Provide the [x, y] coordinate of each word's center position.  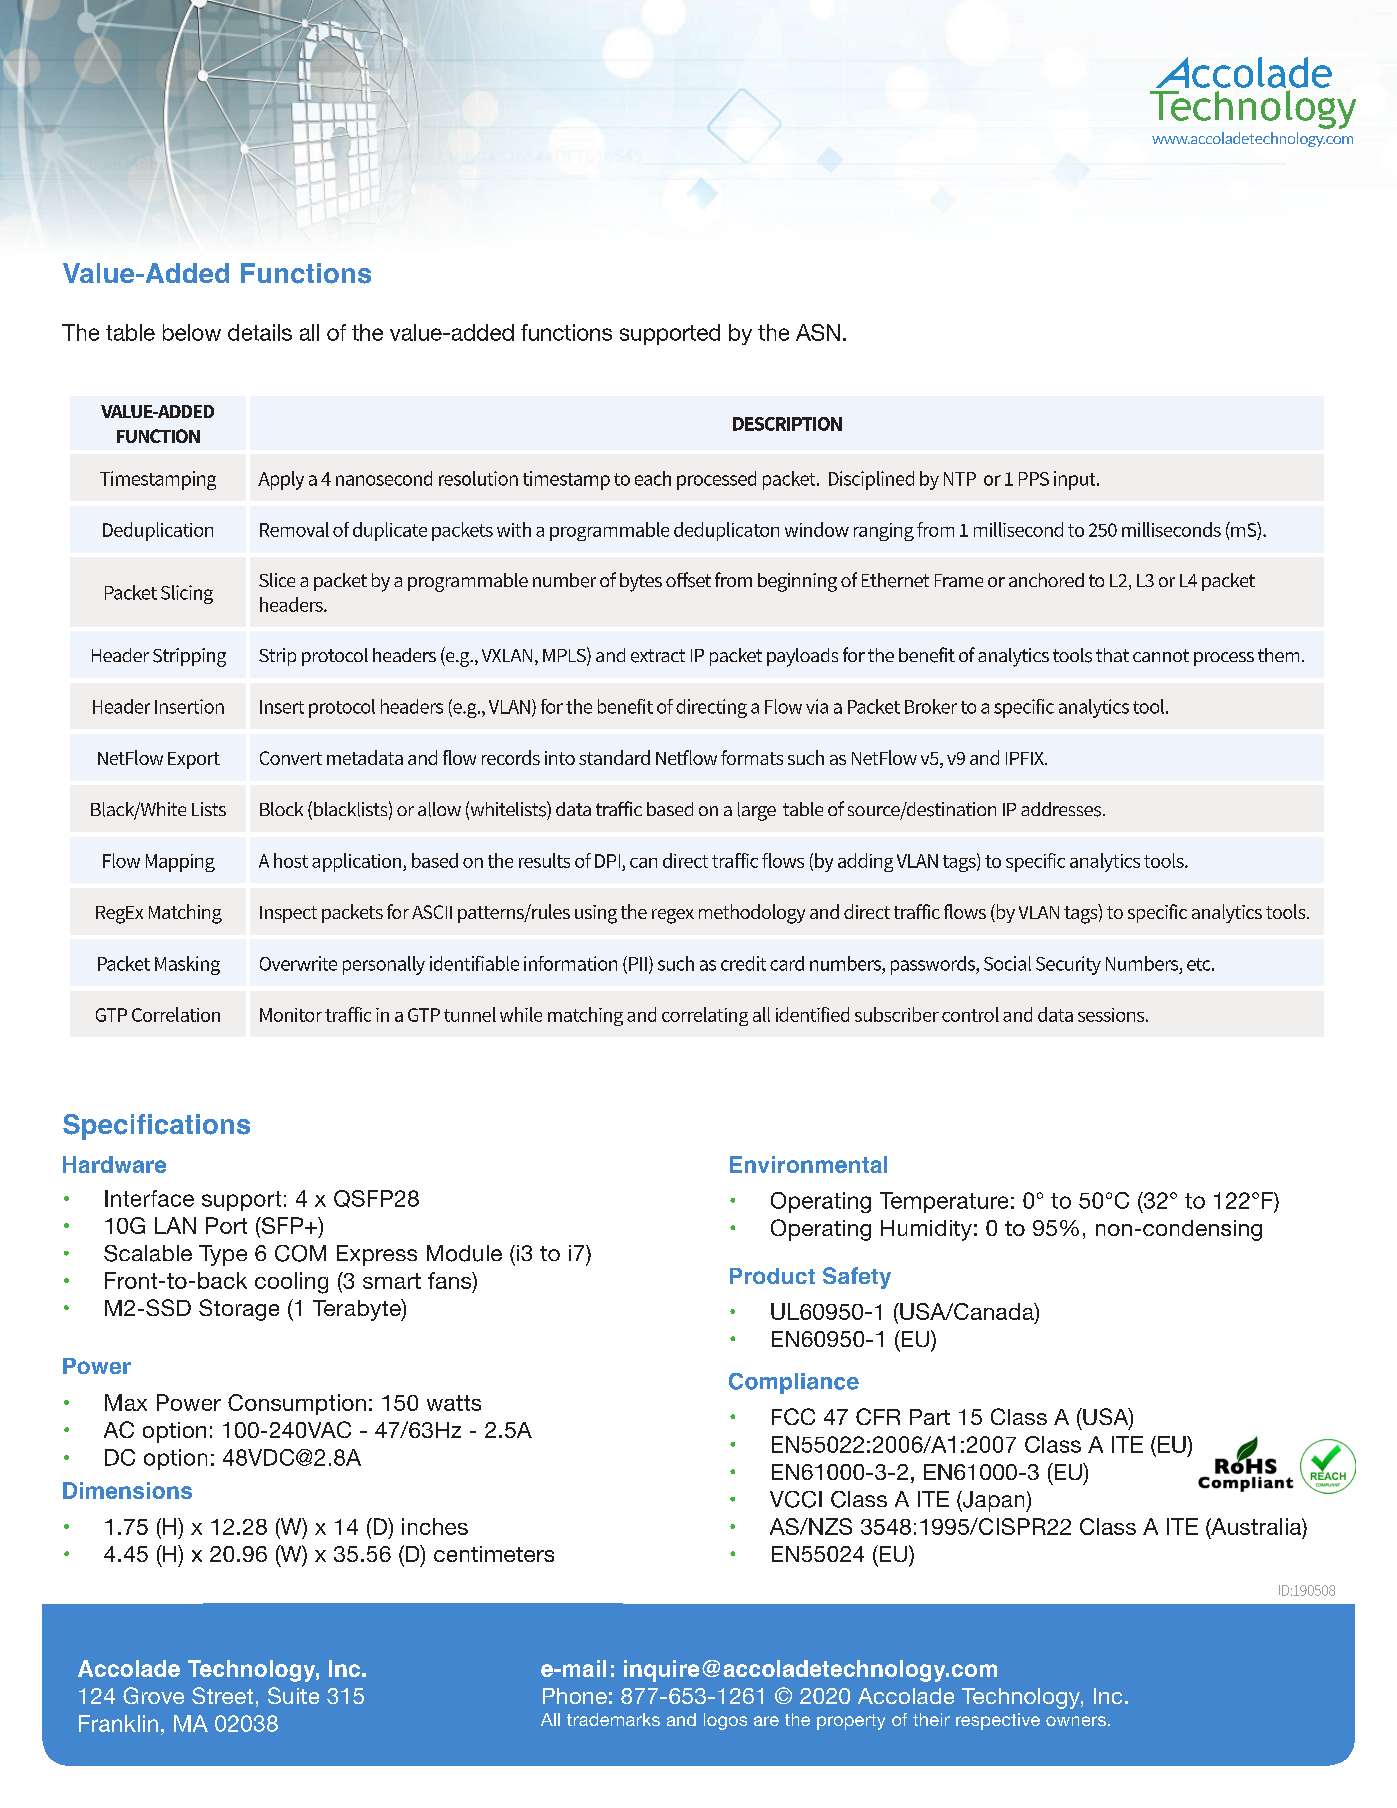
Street [222, 1695]
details [260, 332]
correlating [705, 1016]
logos [725, 1721]
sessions [1112, 1015]
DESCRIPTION [787, 424]
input [1076, 480]
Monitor [291, 1015]
